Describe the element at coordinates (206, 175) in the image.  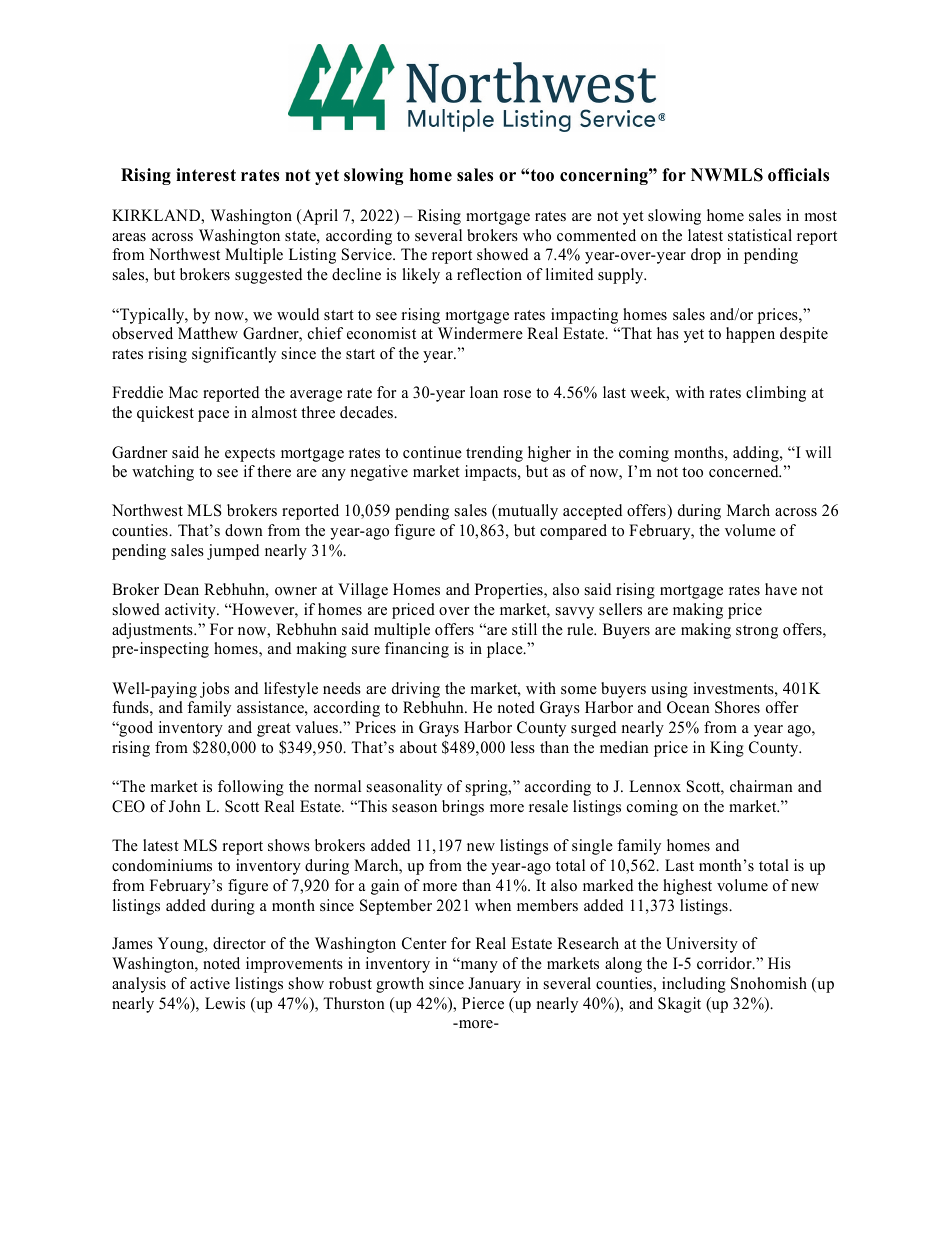
I see `interest` at that location.
